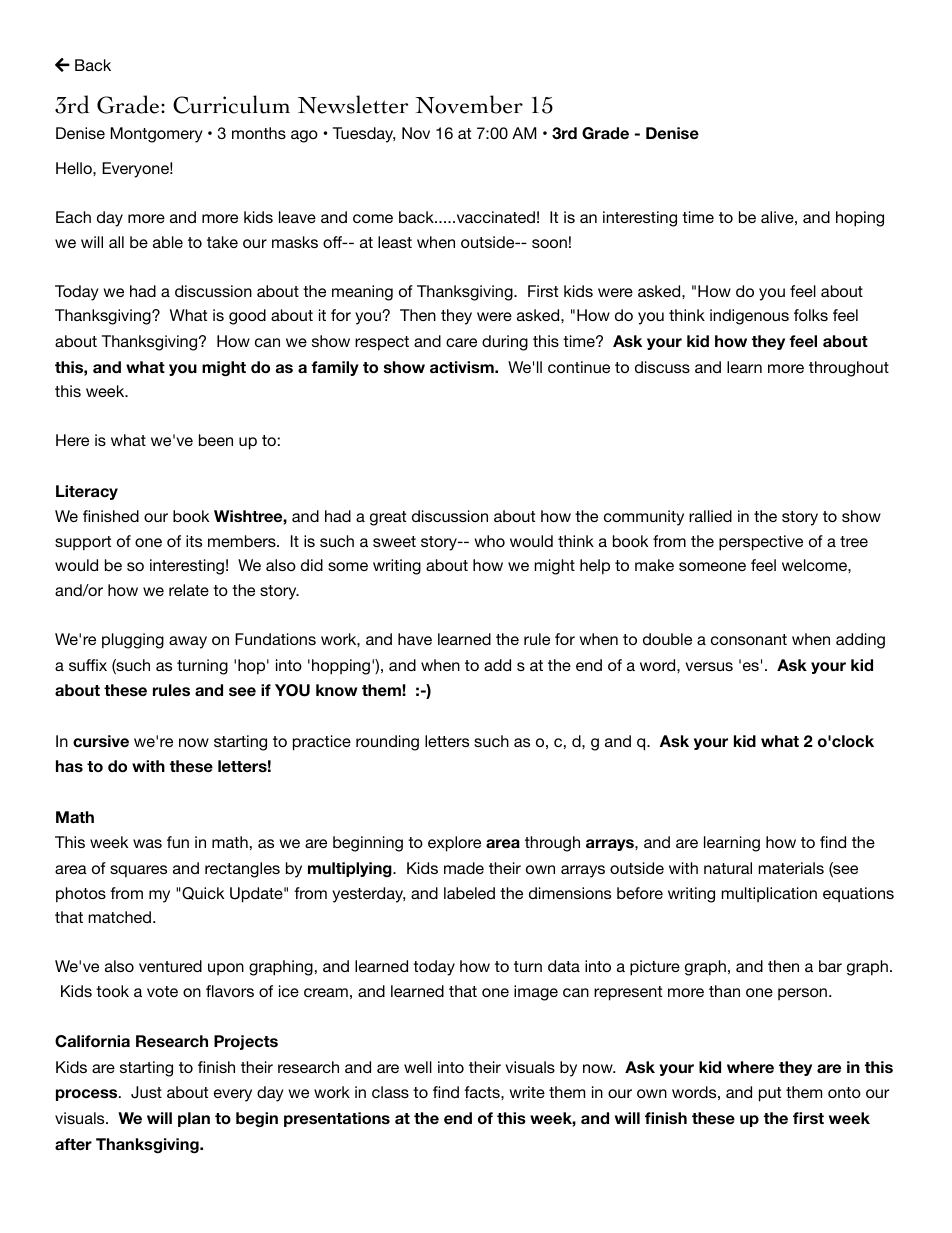  What do you see at coordinates (770, 1094) in the image?
I see `put` at bounding box center [770, 1094].
